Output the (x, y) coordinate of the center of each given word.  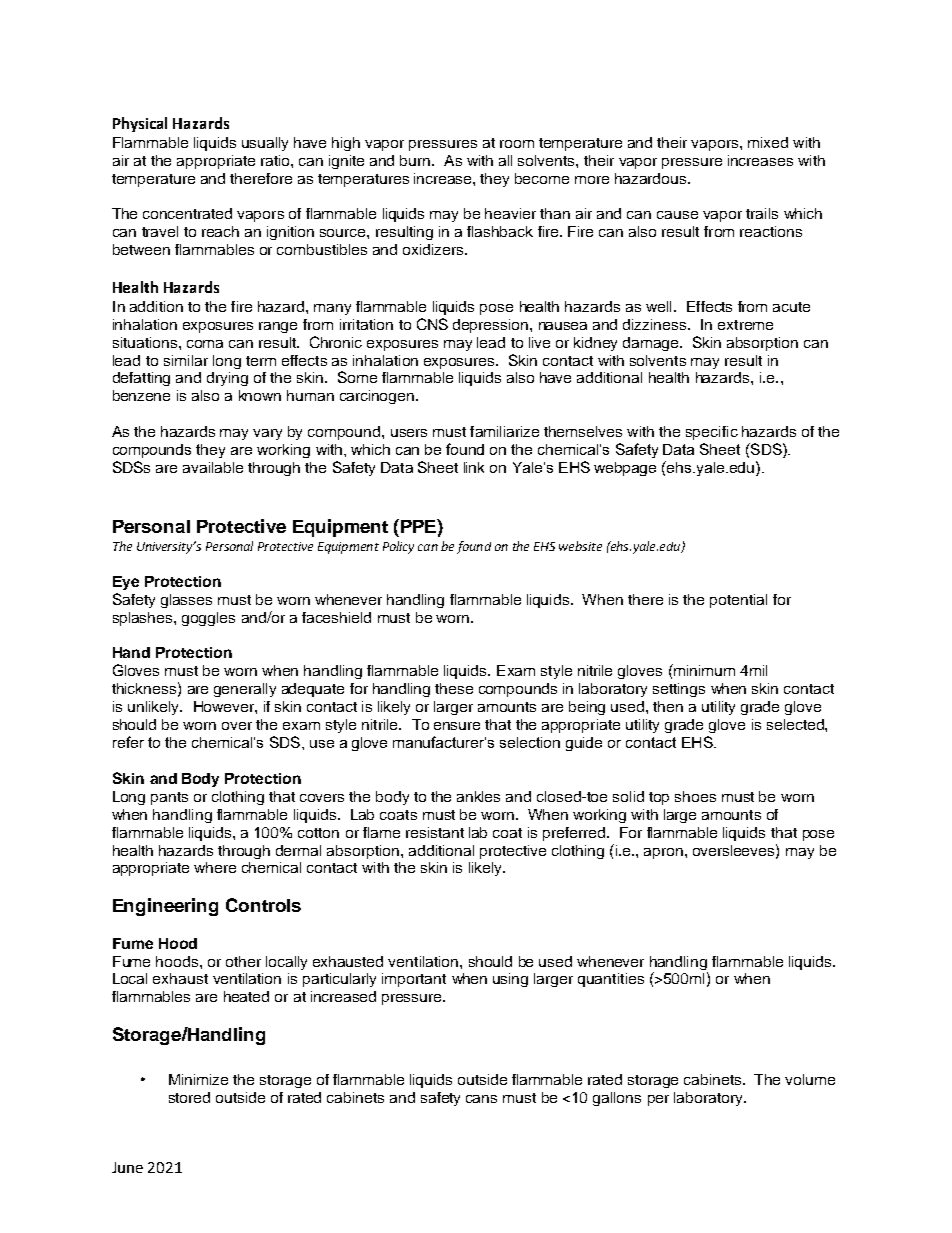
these (454, 688)
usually (265, 144)
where (215, 867)
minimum (703, 670)
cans (481, 1099)
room (517, 144)
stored (189, 1097)
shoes (695, 796)
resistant (435, 832)
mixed (768, 142)
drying (227, 379)
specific (712, 433)
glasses (186, 601)
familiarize (504, 431)
